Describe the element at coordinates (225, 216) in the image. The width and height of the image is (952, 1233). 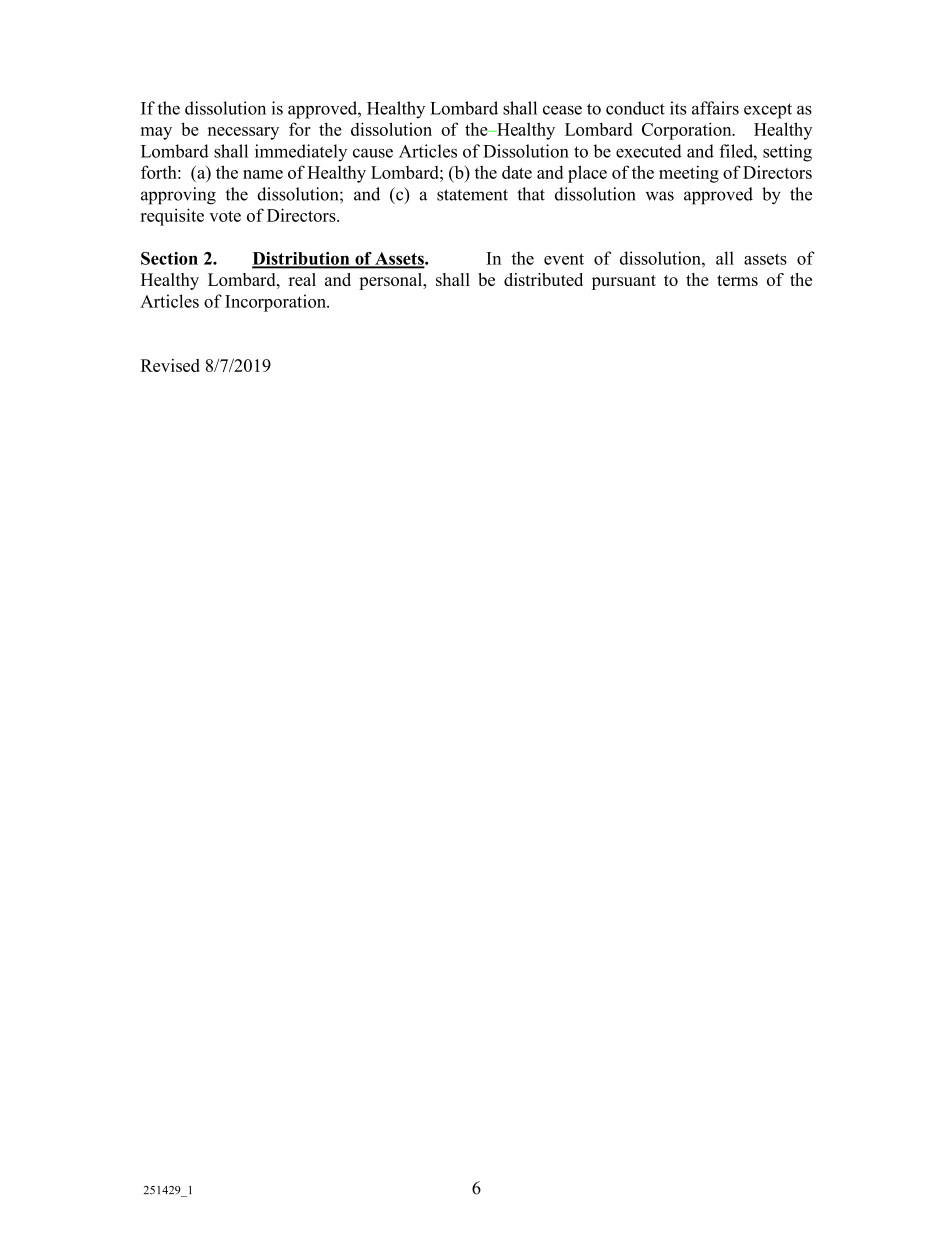
I see `vote` at that location.
